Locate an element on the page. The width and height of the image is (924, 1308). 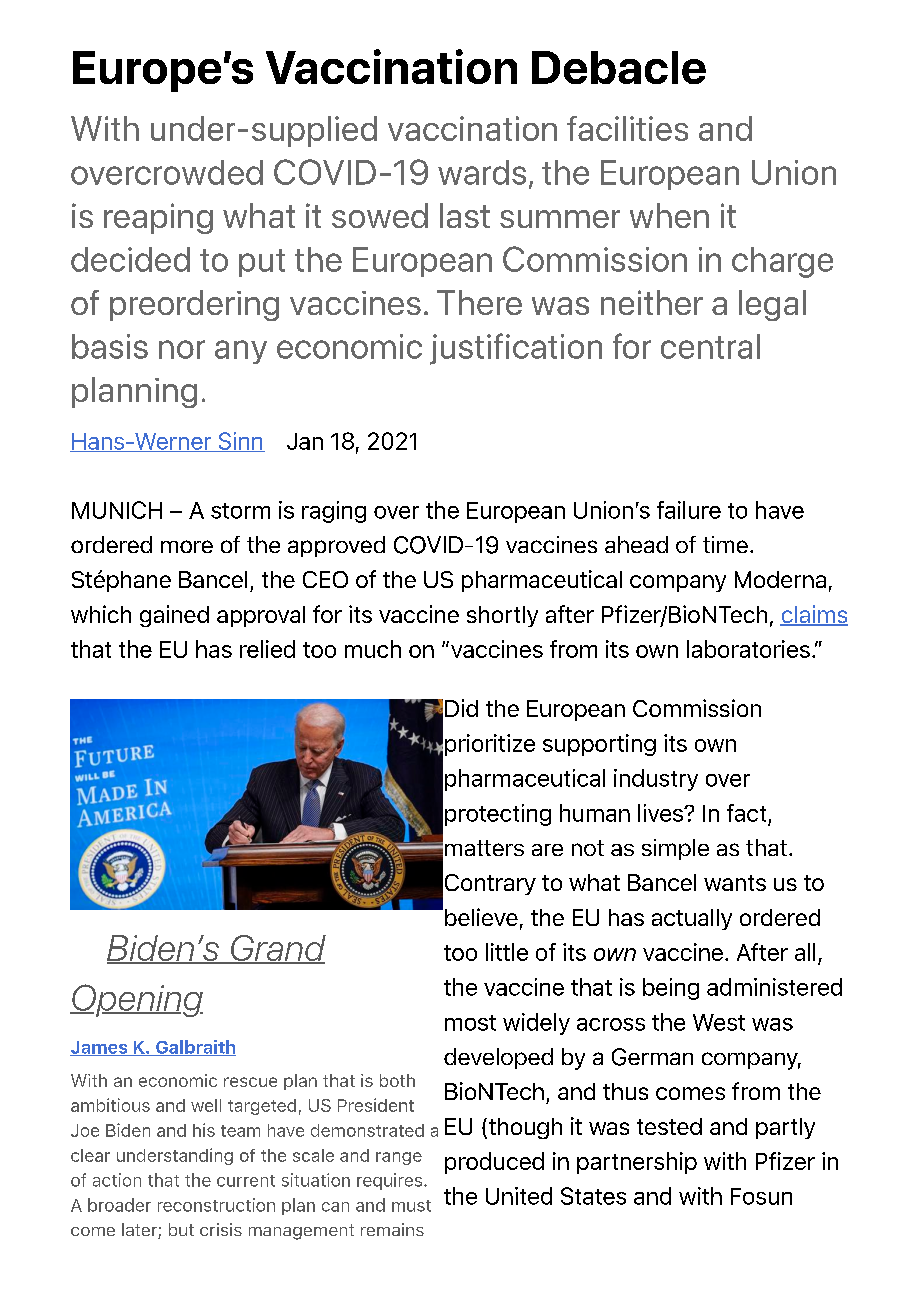
facilities is located at coordinates (627, 128).
